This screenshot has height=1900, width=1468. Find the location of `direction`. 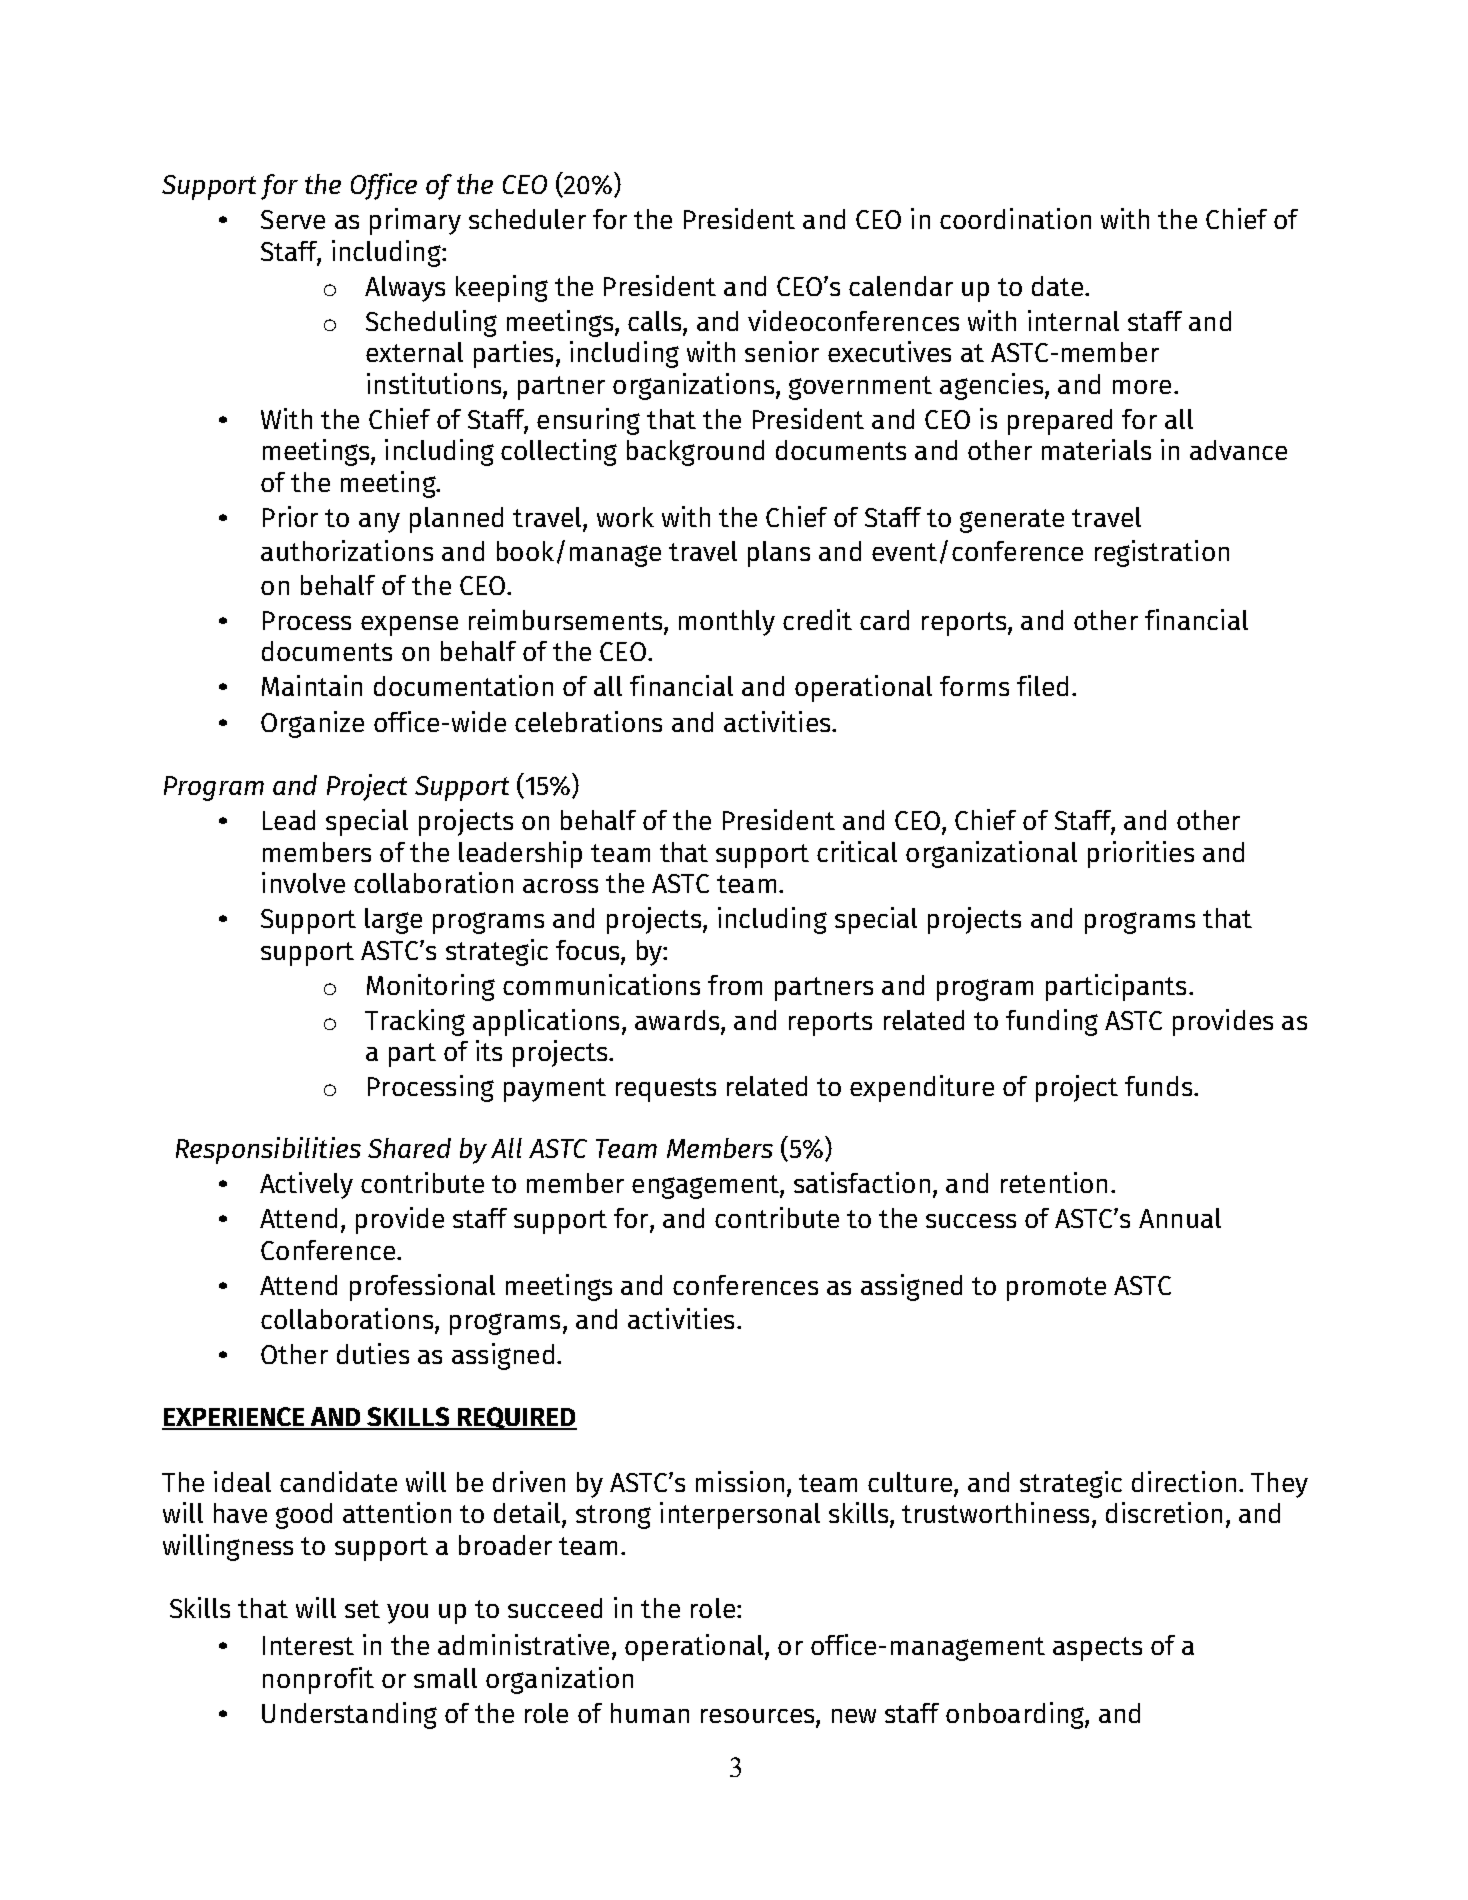

direction is located at coordinates (1184, 1481).
